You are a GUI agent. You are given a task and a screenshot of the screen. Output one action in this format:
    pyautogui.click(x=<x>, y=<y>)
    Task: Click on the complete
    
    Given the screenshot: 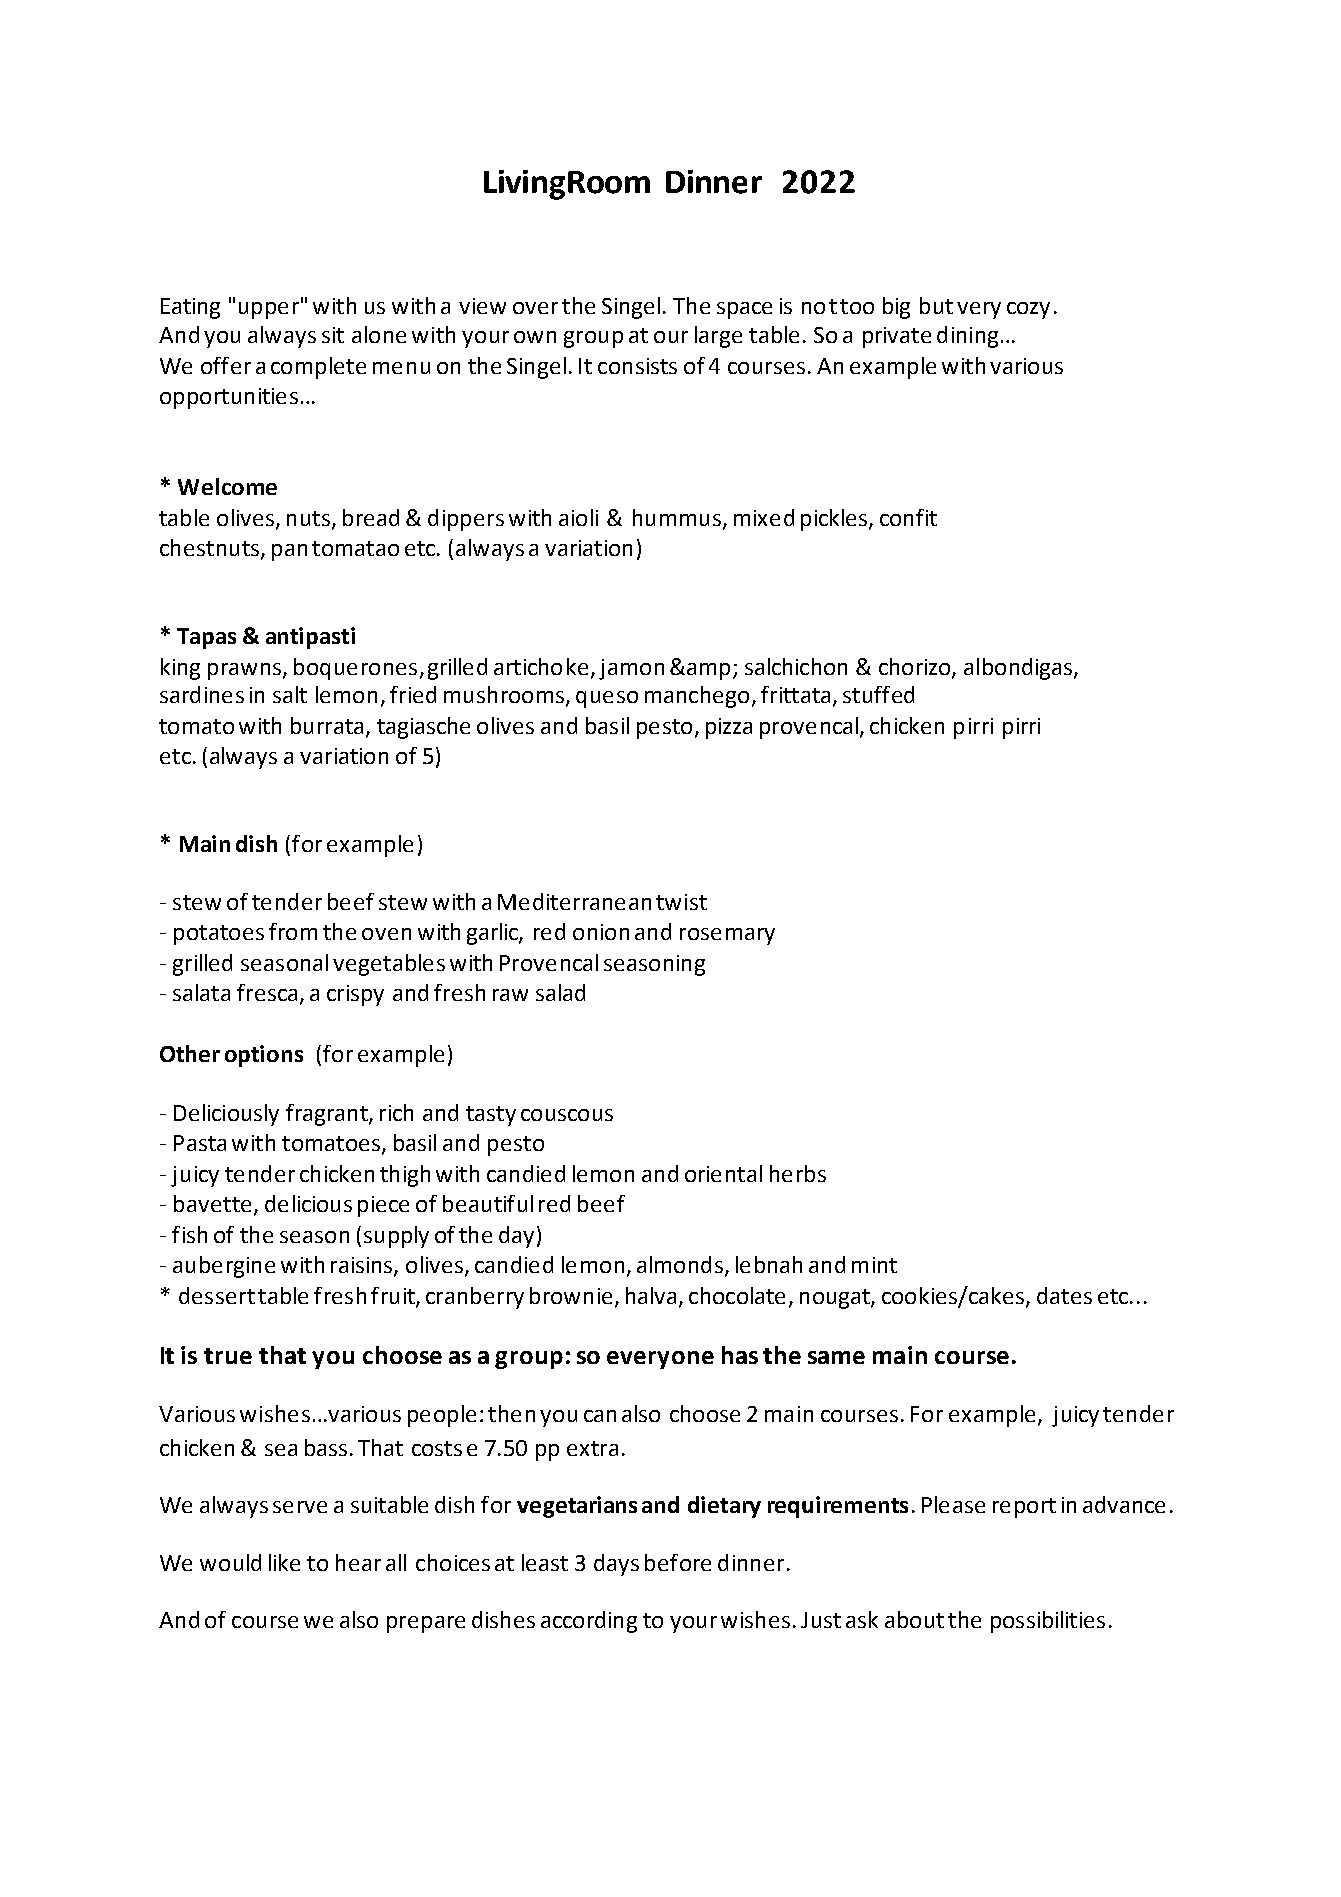 What is the action you would take?
    pyautogui.click(x=318, y=368)
